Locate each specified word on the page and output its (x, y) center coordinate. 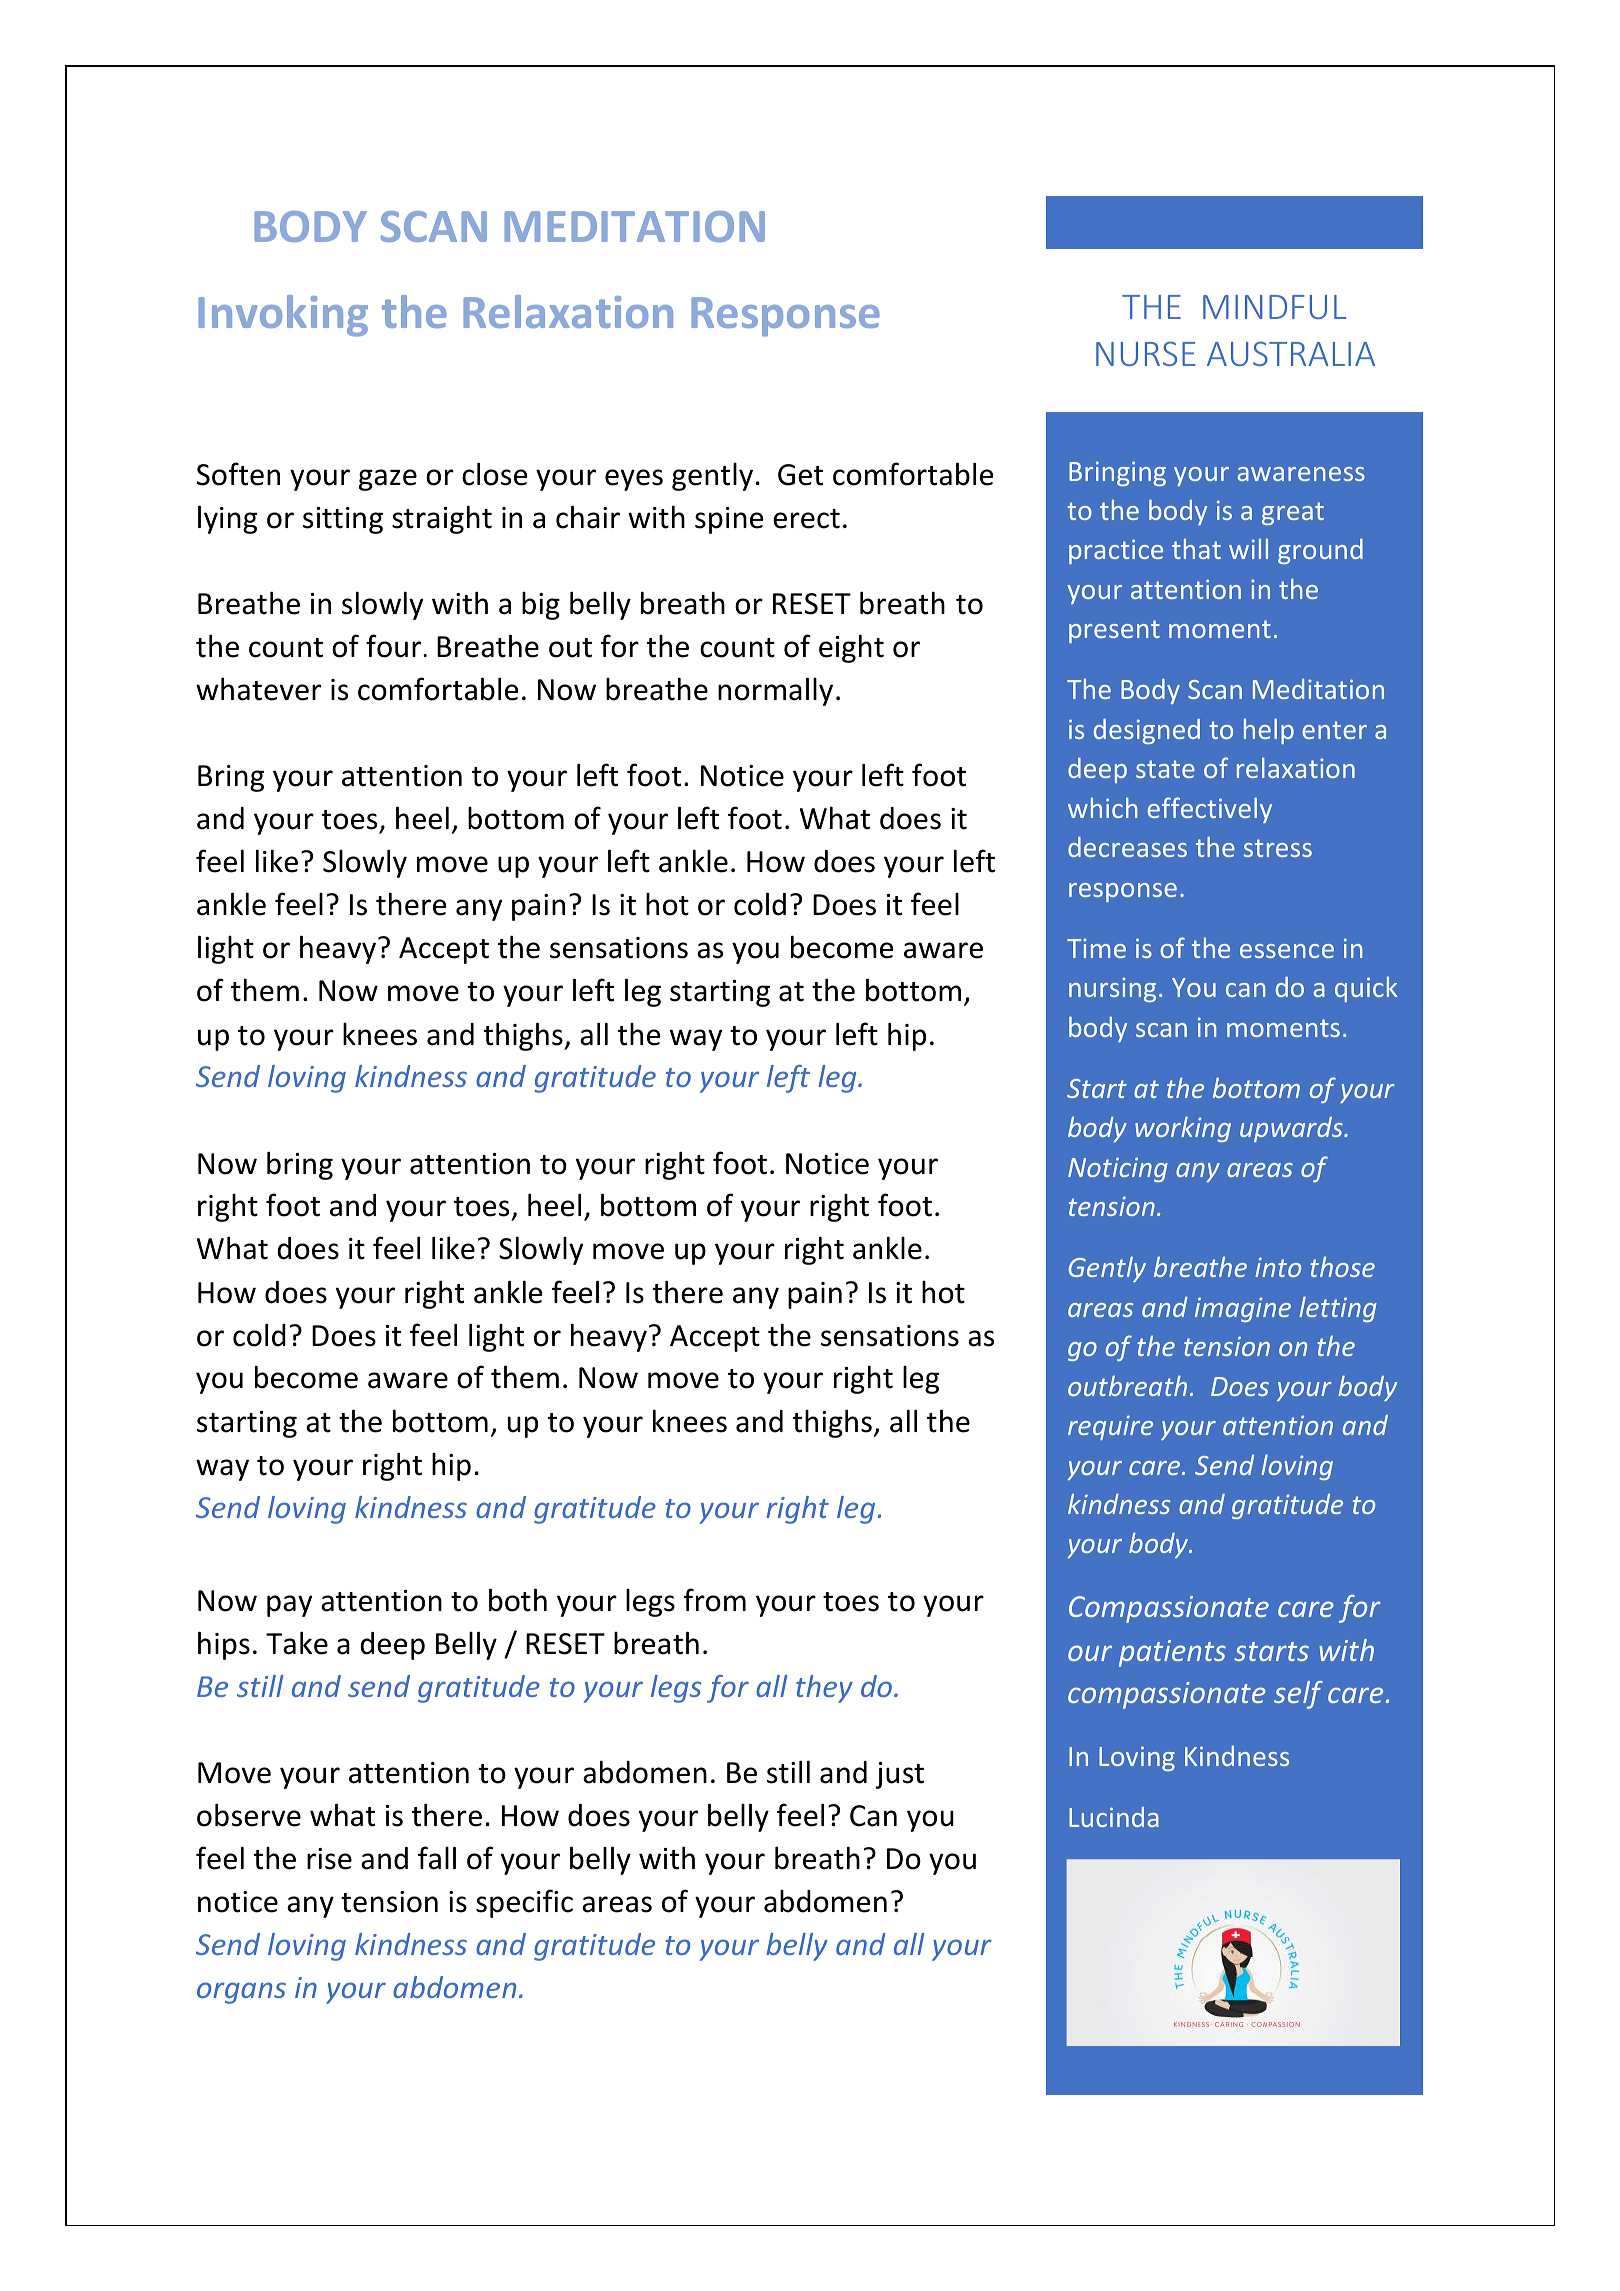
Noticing (1118, 1169)
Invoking (283, 316)
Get (800, 475)
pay (289, 1606)
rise (329, 1859)
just (900, 1775)
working (1183, 1129)
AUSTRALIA (1291, 353)
